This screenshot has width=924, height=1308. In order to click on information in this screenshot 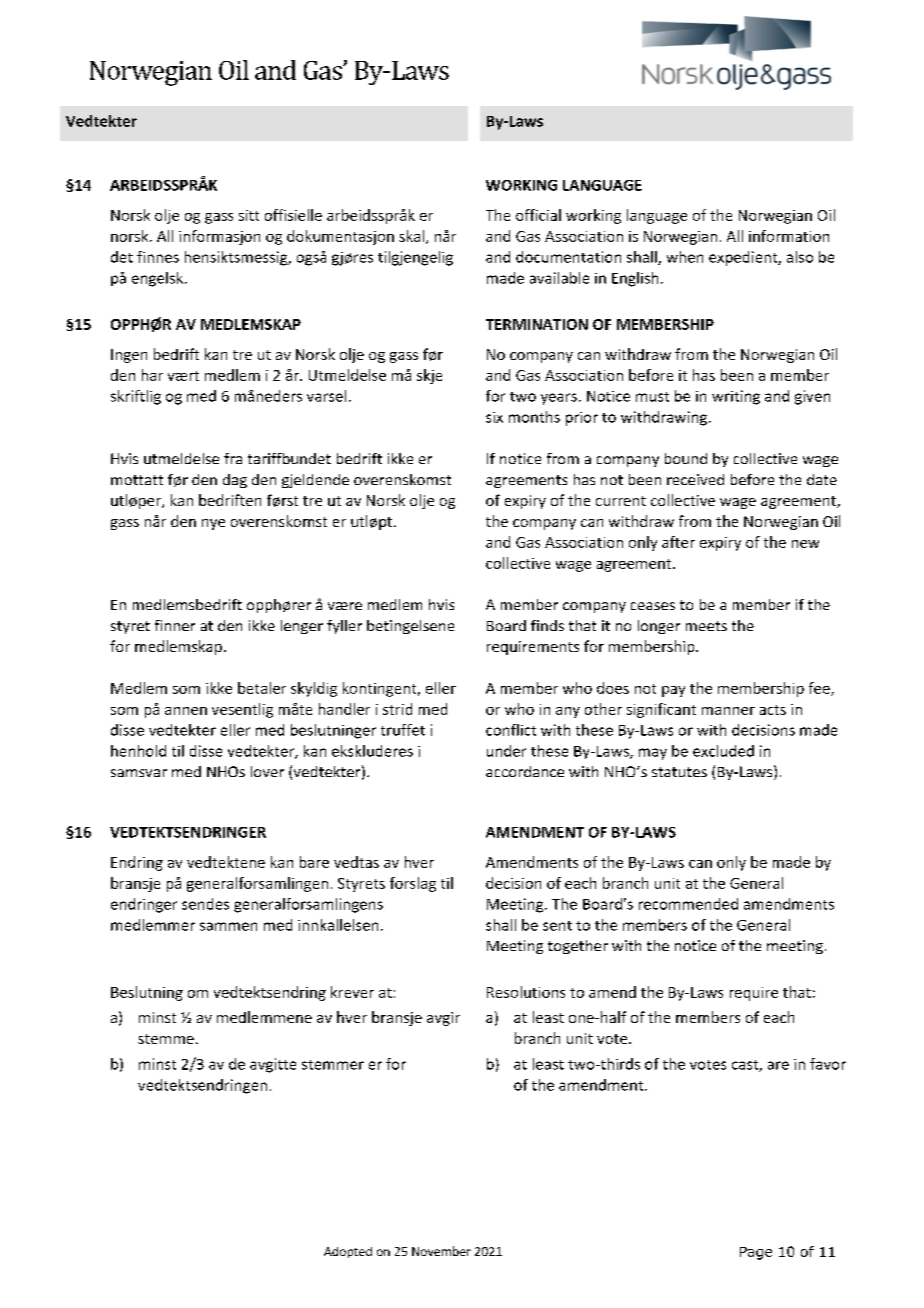, I will do `click(789, 236)`.
